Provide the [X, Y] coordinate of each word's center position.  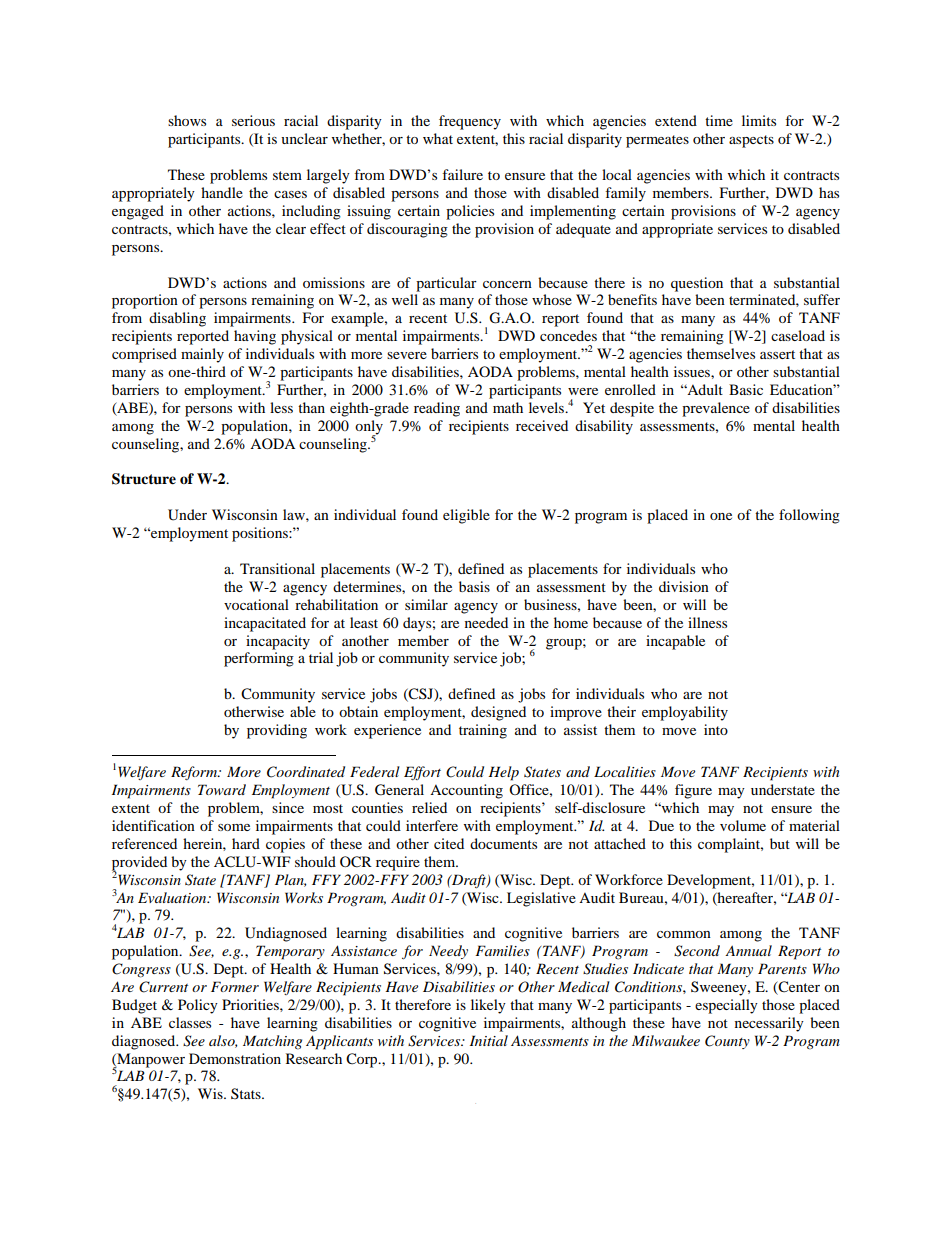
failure [462, 174]
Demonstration [235, 1058]
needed [486, 622]
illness [707, 622]
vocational [256, 604]
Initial [489, 1040]
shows [187, 120]
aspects [751, 141]
